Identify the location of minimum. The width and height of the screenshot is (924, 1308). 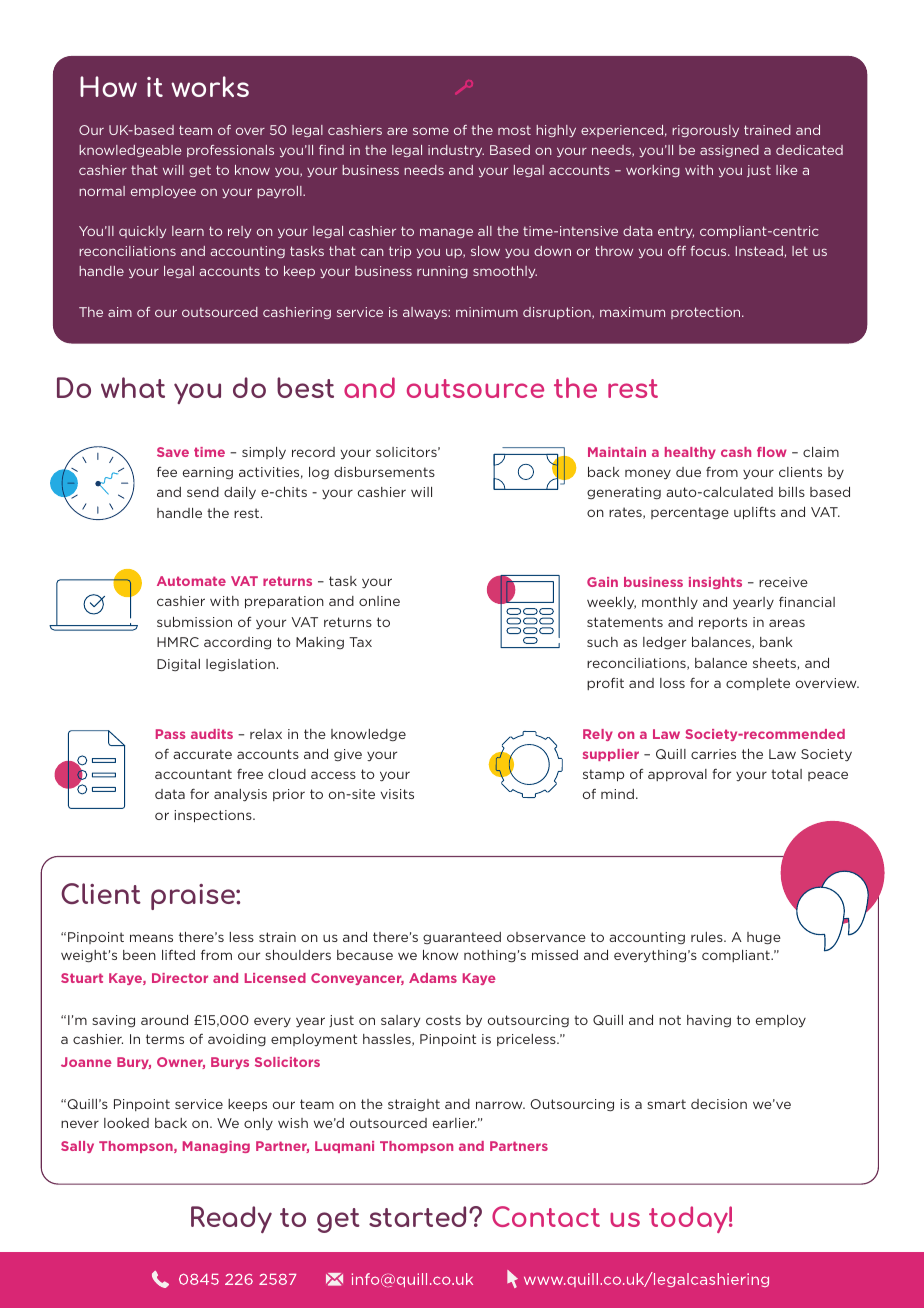
(487, 312).
